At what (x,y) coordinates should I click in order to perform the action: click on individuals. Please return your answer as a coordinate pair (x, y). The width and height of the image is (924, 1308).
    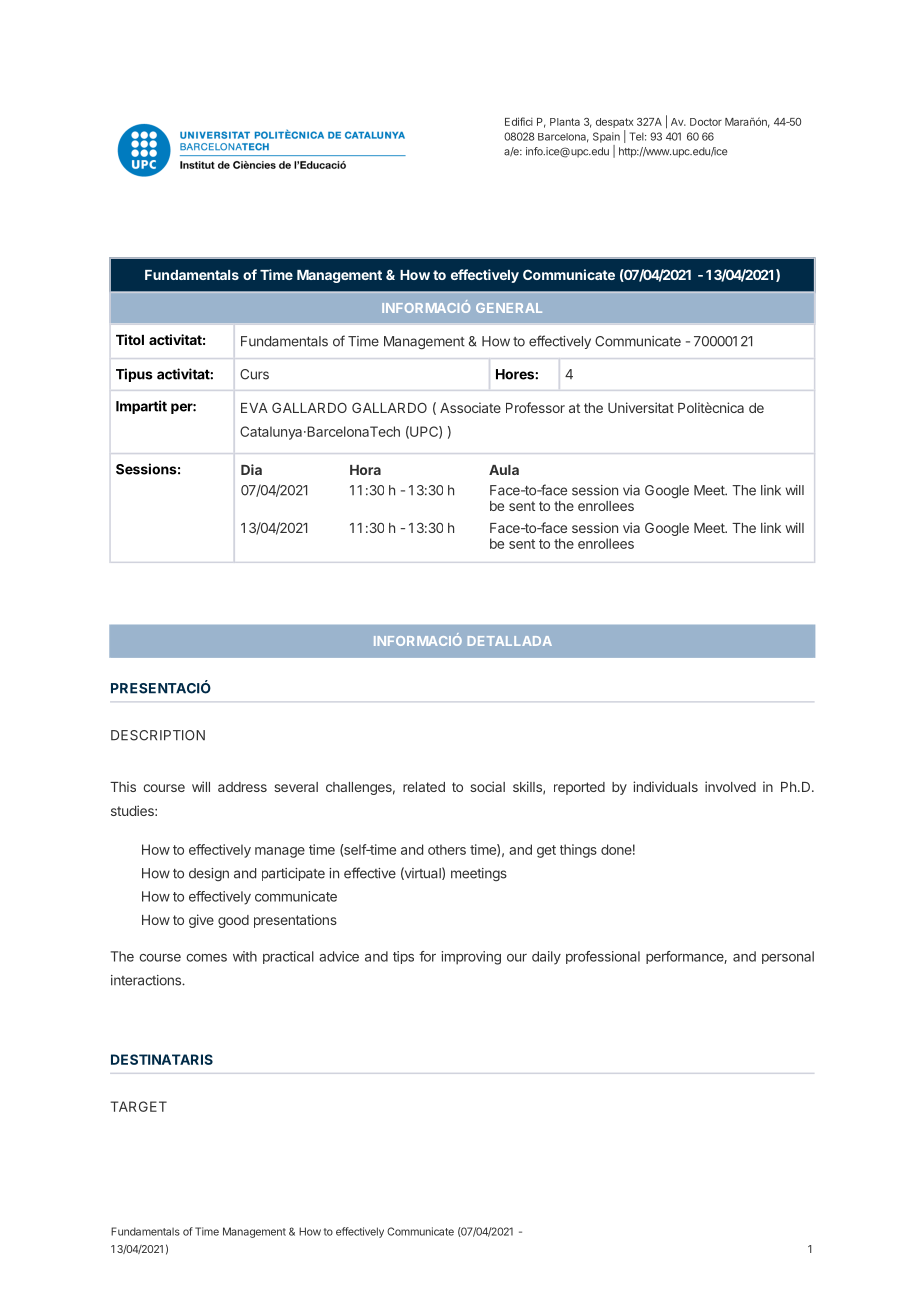
    Looking at the image, I should click on (665, 786).
